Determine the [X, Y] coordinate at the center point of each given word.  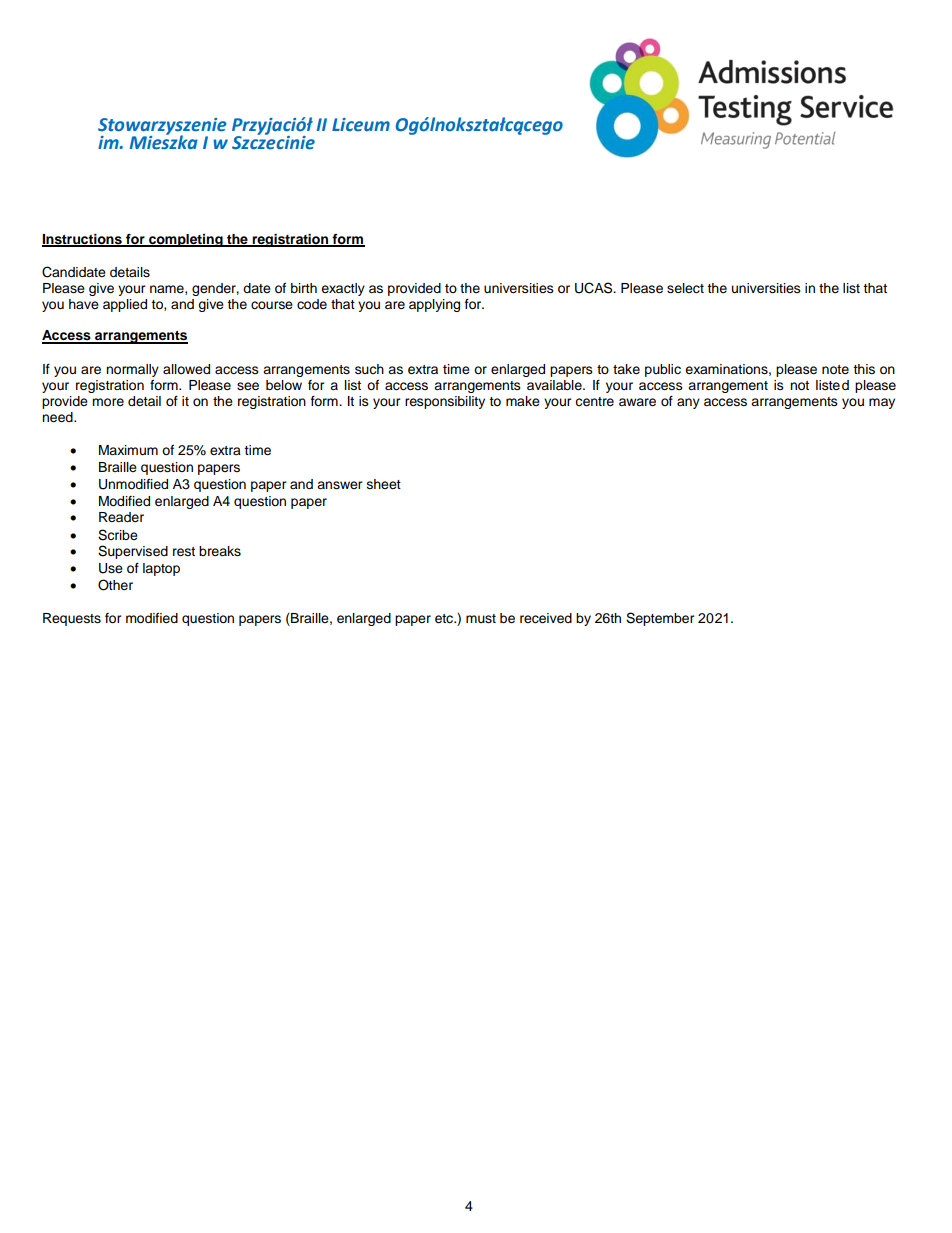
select [685, 288]
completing [186, 240]
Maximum [128, 450]
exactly [343, 289]
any [688, 403]
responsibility [445, 402]
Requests [72, 619]
